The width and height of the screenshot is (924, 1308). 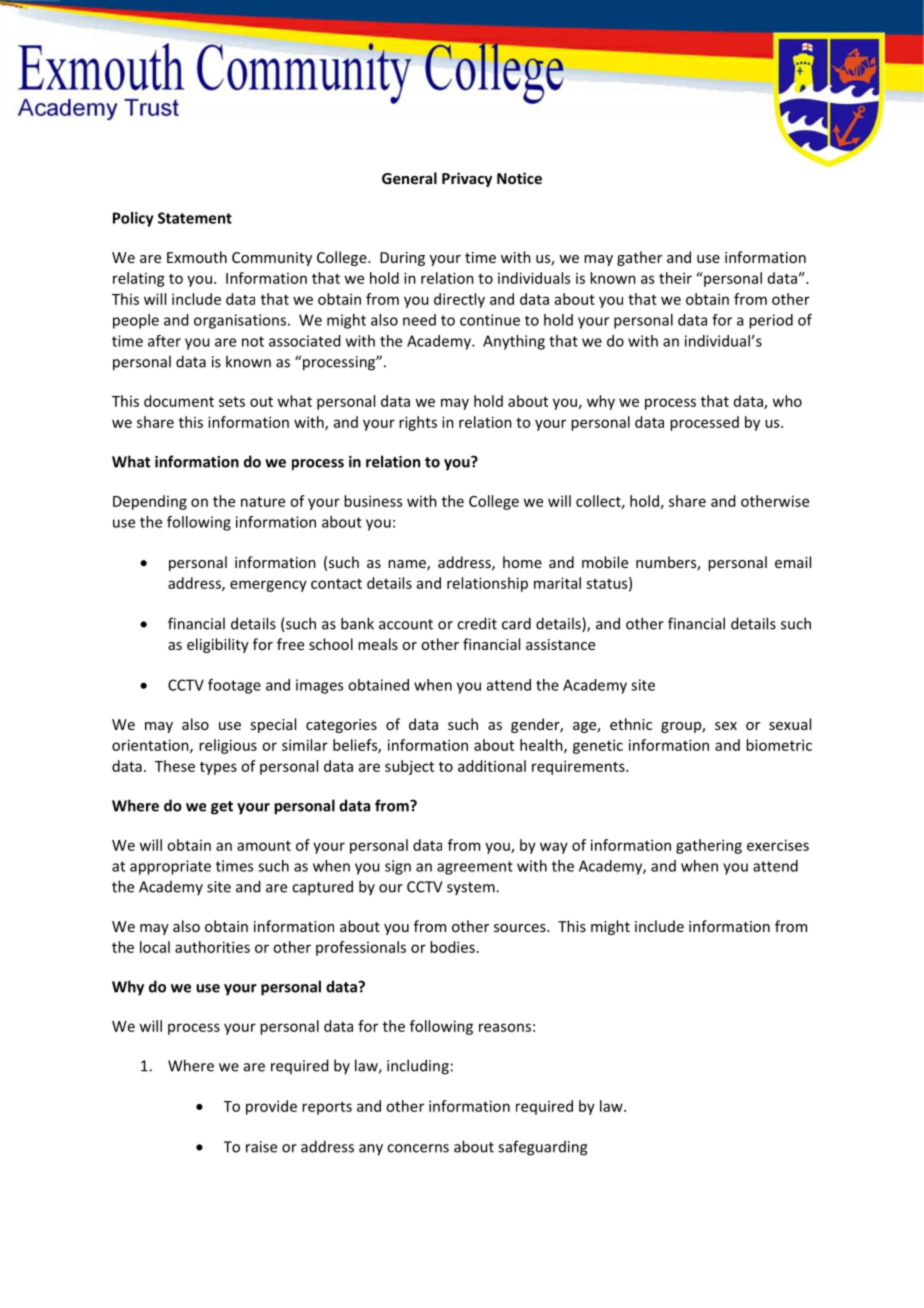 I want to click on Statement, so click(x=195, y=218).
